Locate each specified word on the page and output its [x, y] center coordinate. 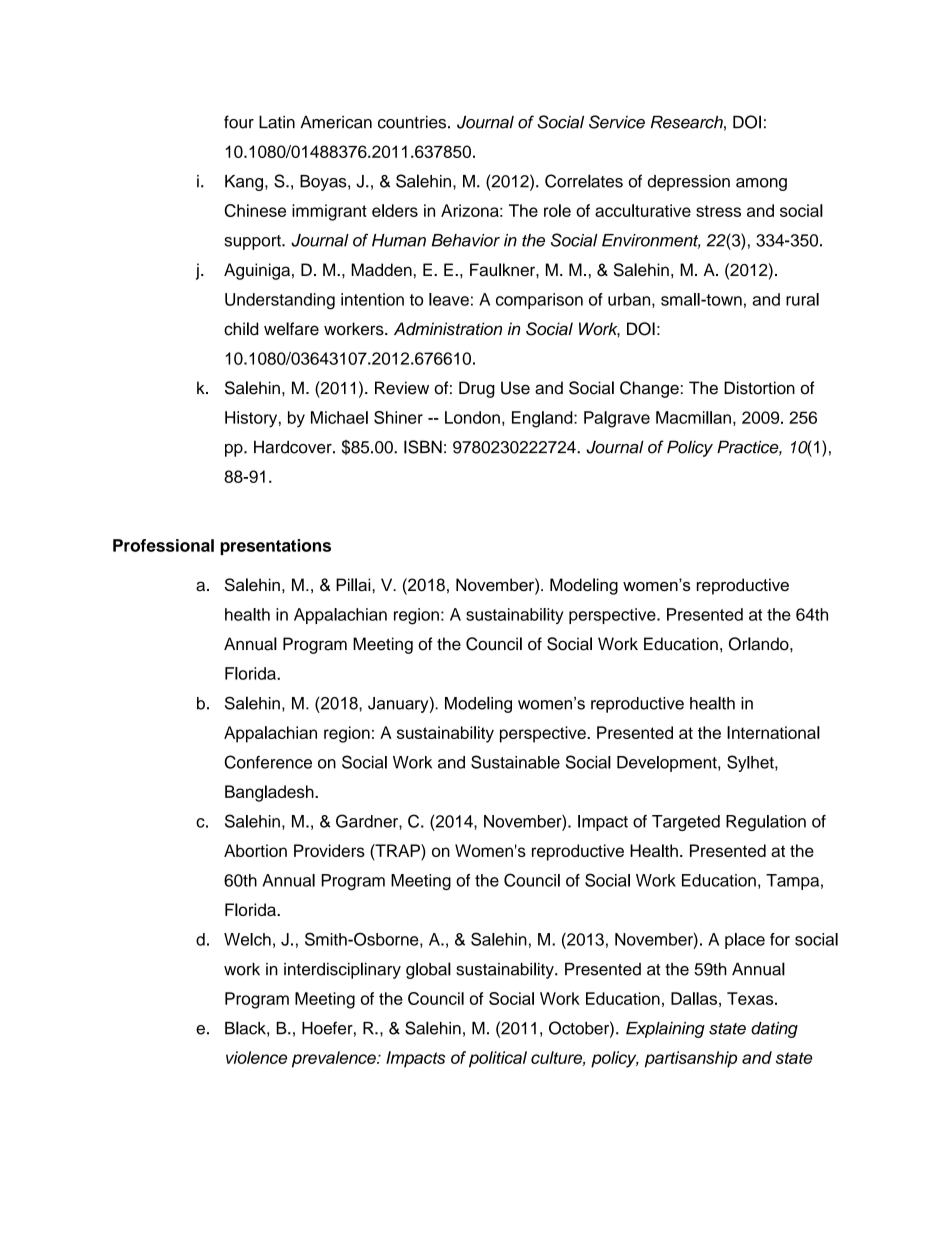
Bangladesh [270, 793]
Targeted [686, 823]
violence [256, 1057]
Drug [477, 389]
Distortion [759, 388]
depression [689, 183]
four [239, 122]
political [498, 1059]
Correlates [584, 181]
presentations [275, 547]
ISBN [423, 447]
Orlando [760, 644]
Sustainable [515, 762]
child [241, 329]
